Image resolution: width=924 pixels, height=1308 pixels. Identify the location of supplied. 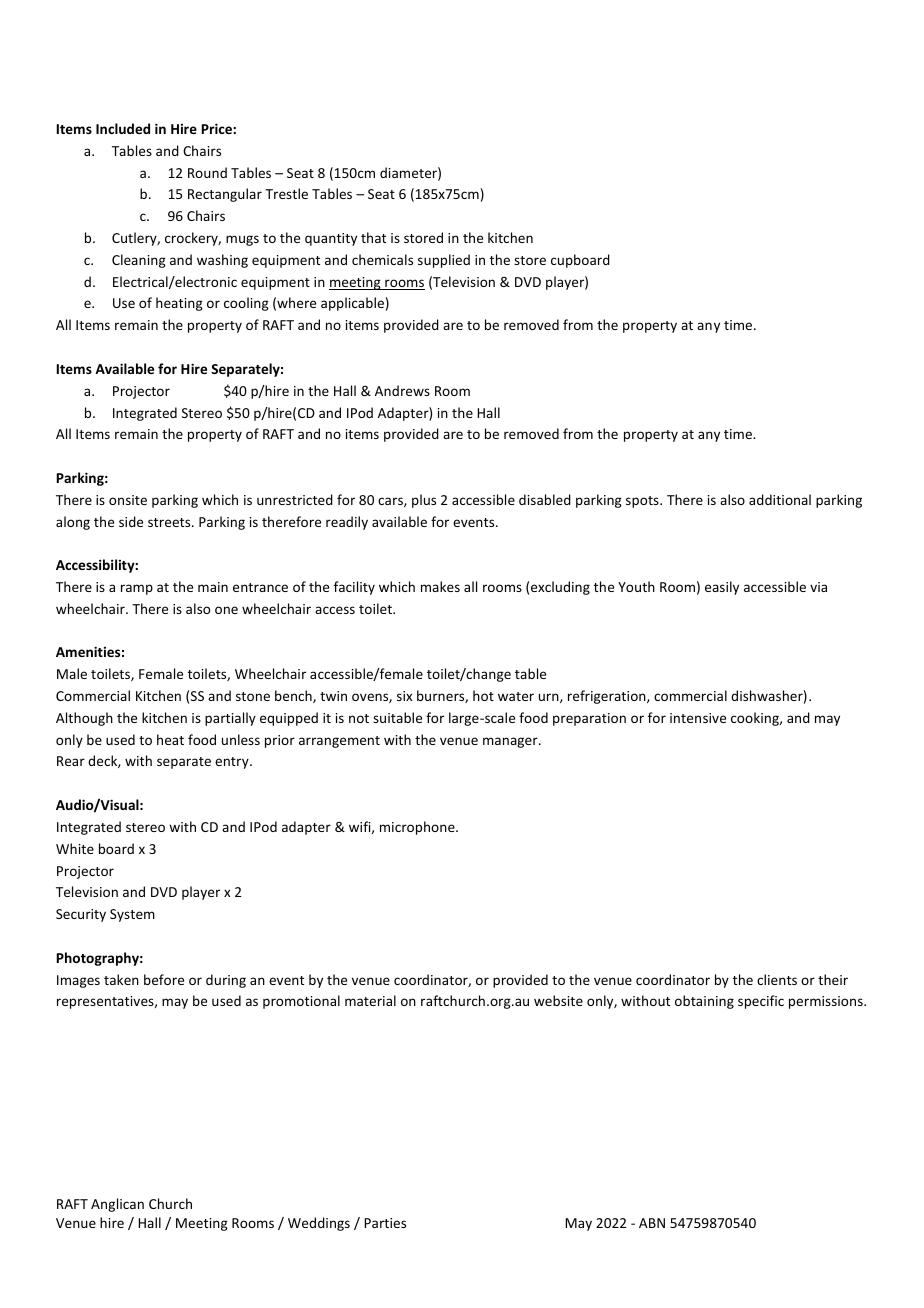
(444, 261).
